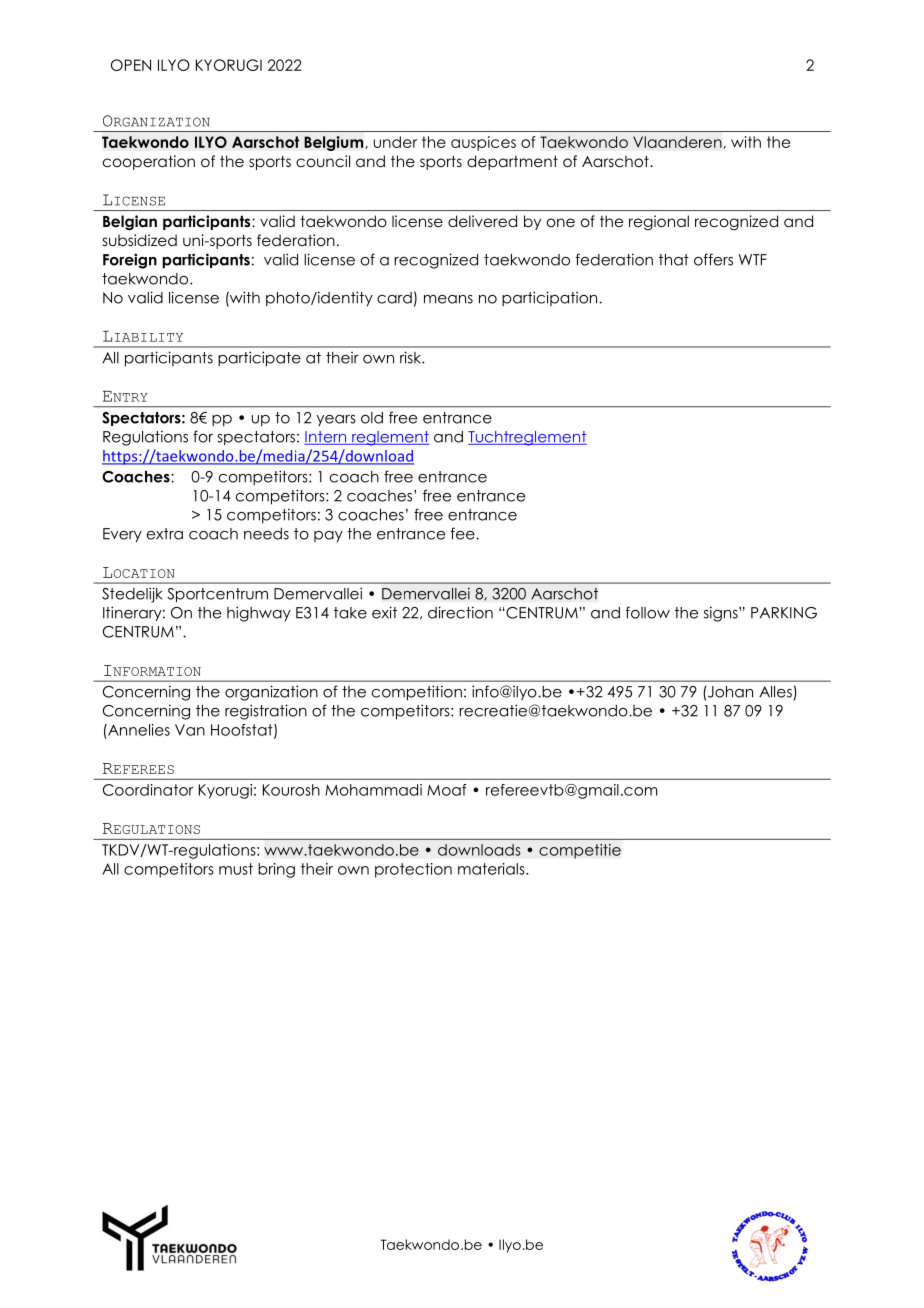 This image has height=1308, width=924. I want to click on auspices, so click(483, 143).
